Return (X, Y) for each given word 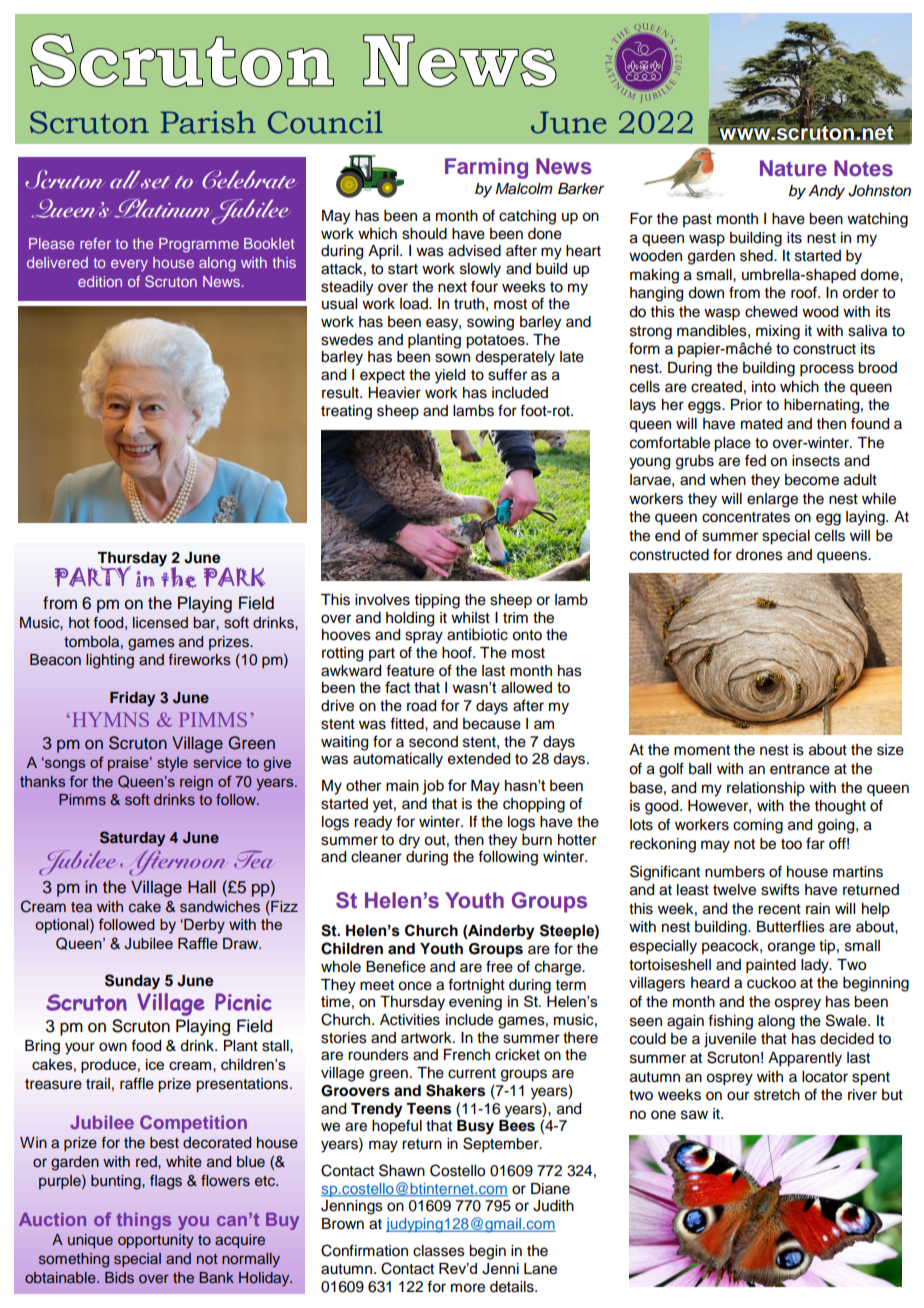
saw (694, 1115)
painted (771, 966)
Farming (486, 168)
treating (346, 412)
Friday (132, 699)
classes (439, 1251)
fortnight (476, 986)
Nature (793, 168)
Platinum (165, 209)
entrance (800, 769)
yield (450, 376)
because (492, 724)
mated (761, 424)
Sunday (132, 982)
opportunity (156, 1241)
